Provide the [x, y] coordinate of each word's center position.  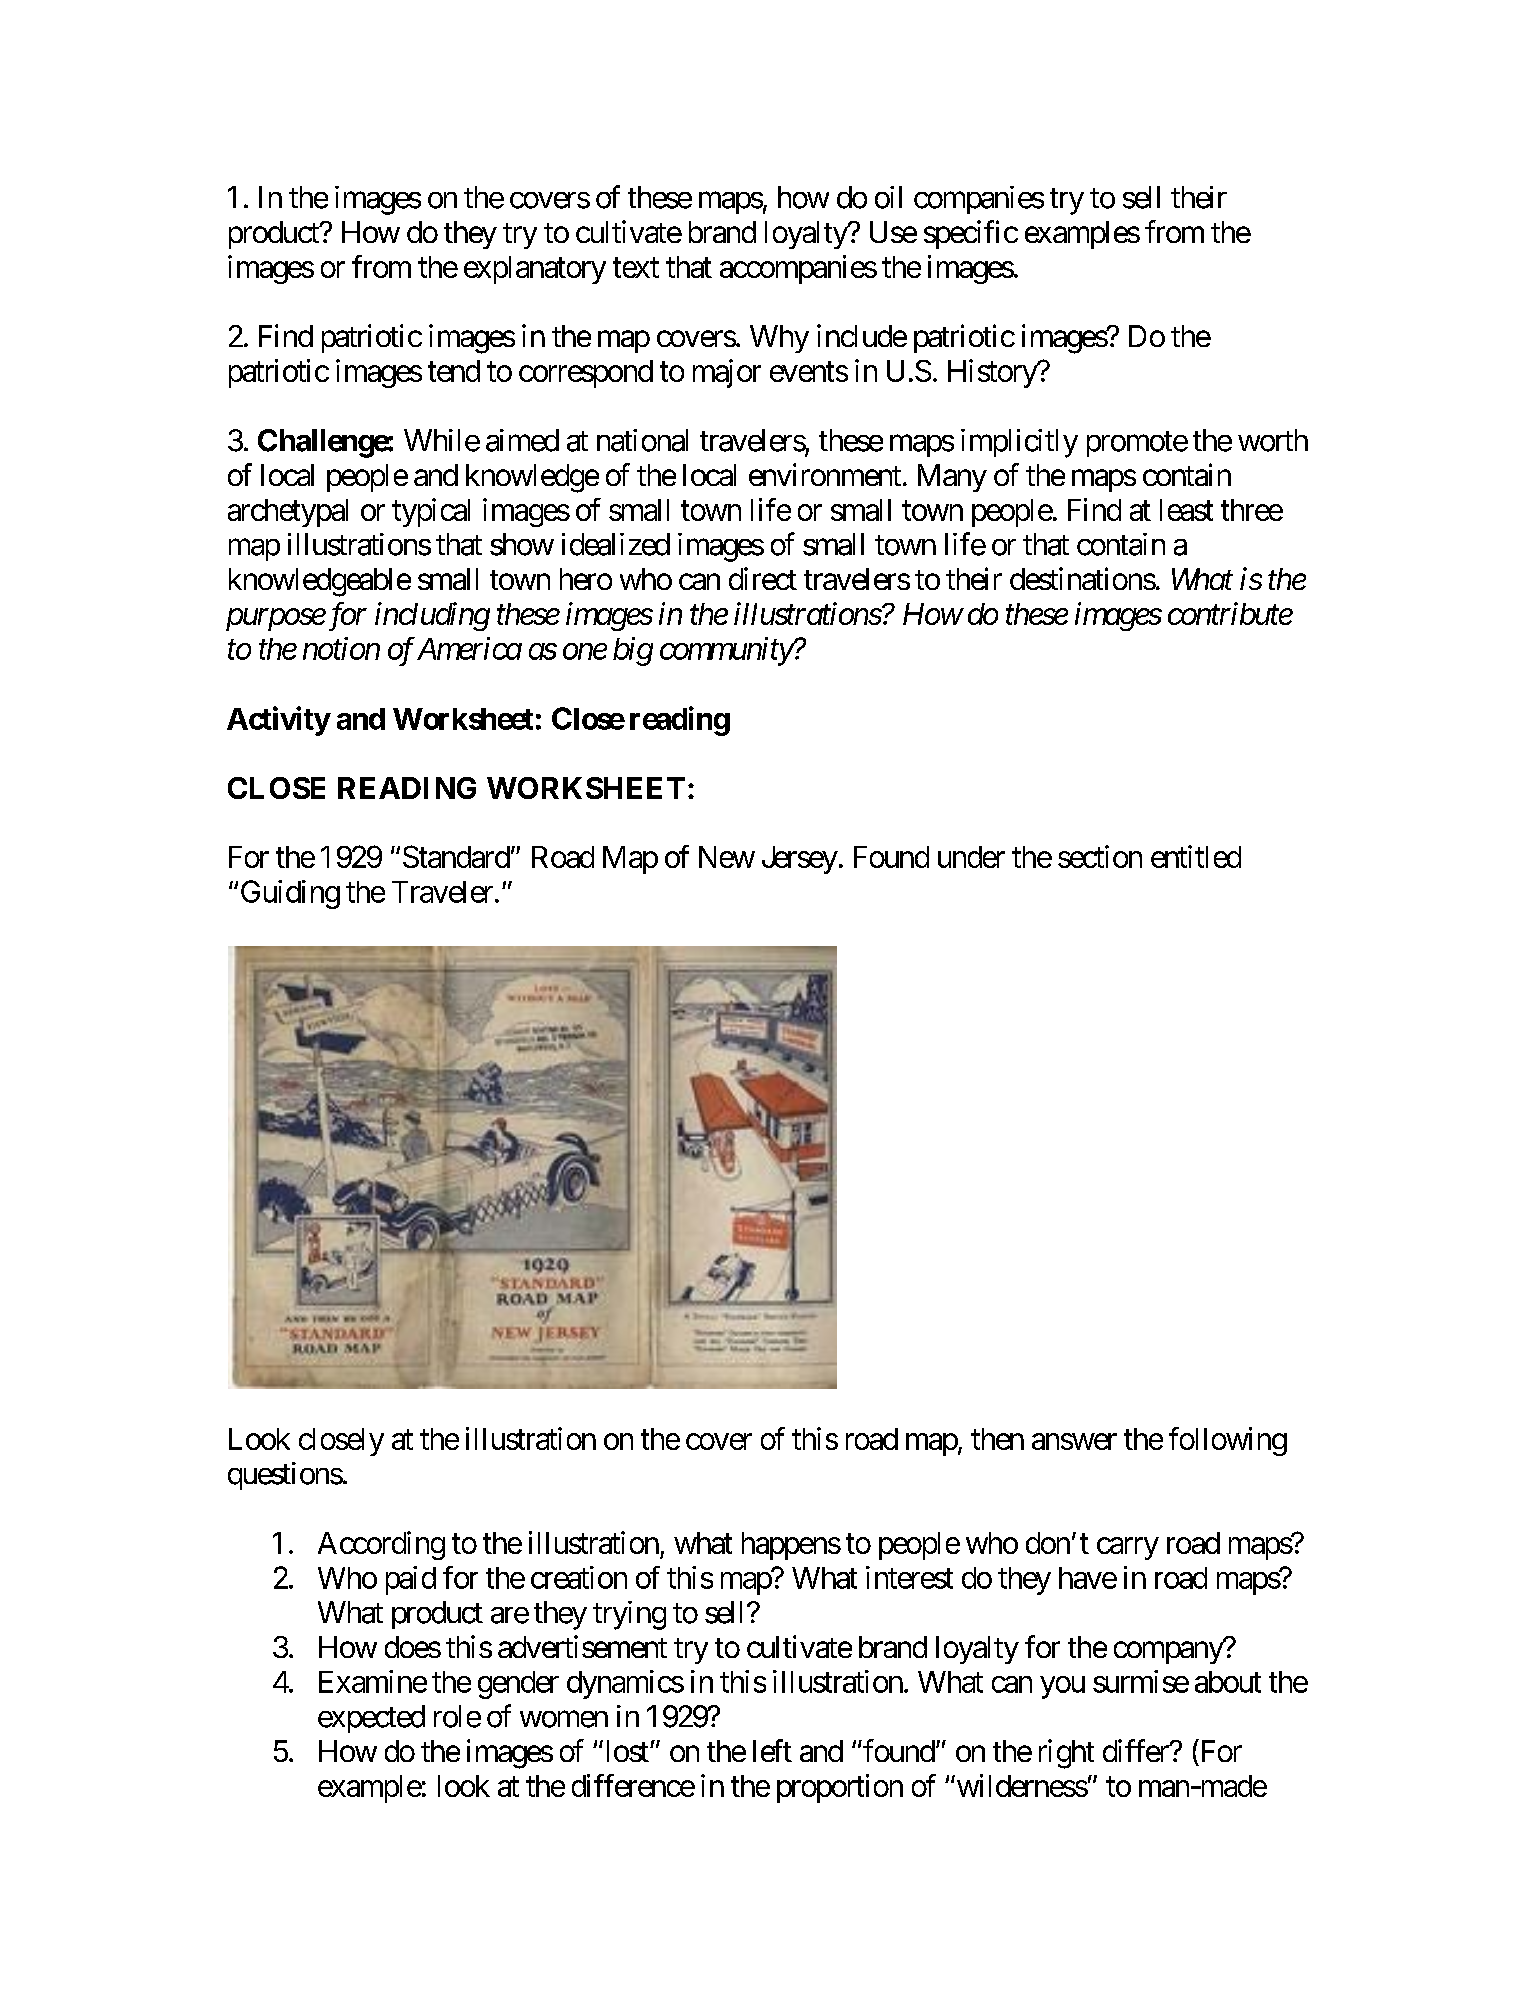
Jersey [800, 860]
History [993, 373]
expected [371, 1719]
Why [779, 339]
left [772, 1750]
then [997, 1439]
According [381, 1545]
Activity [278, 721]
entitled [1196, 856]
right [1066, 1754]
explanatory [535, 270]
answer [1074, 1441]
